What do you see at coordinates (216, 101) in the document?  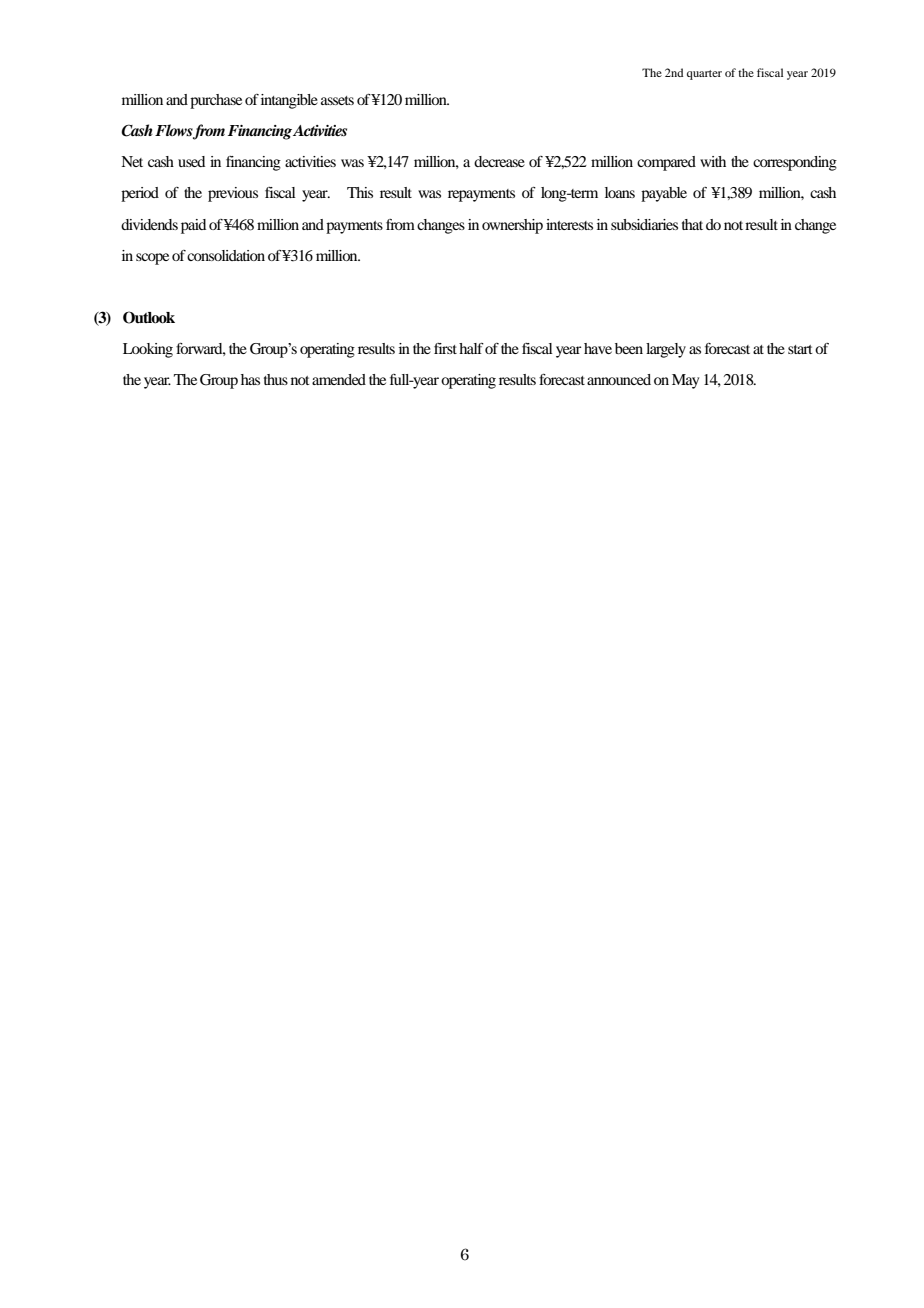 I see `purchase` at bounding box center [216, 101].
